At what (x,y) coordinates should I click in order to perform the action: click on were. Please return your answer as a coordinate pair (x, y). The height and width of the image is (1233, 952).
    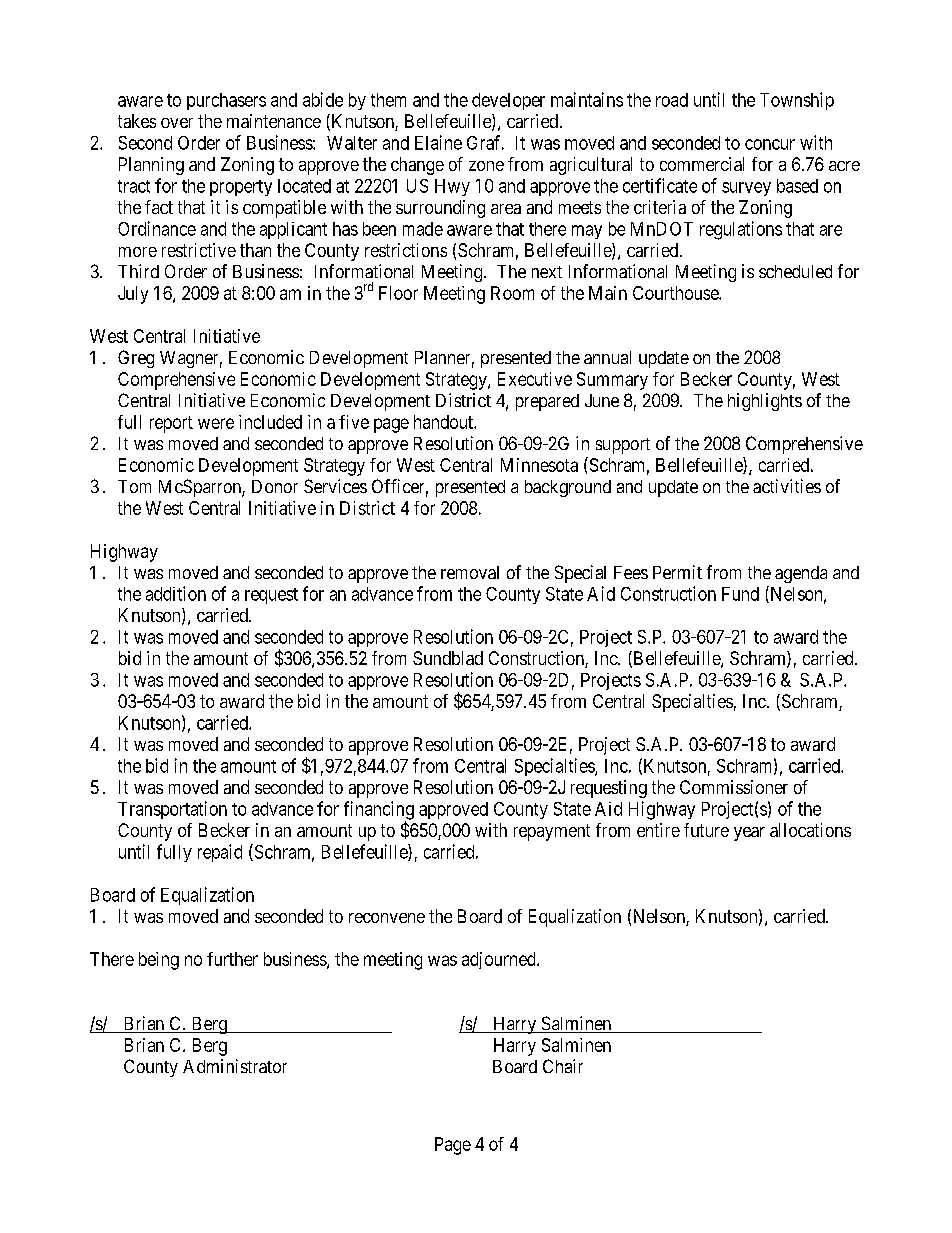
    Looking at the image, I should click on (216, 423).
